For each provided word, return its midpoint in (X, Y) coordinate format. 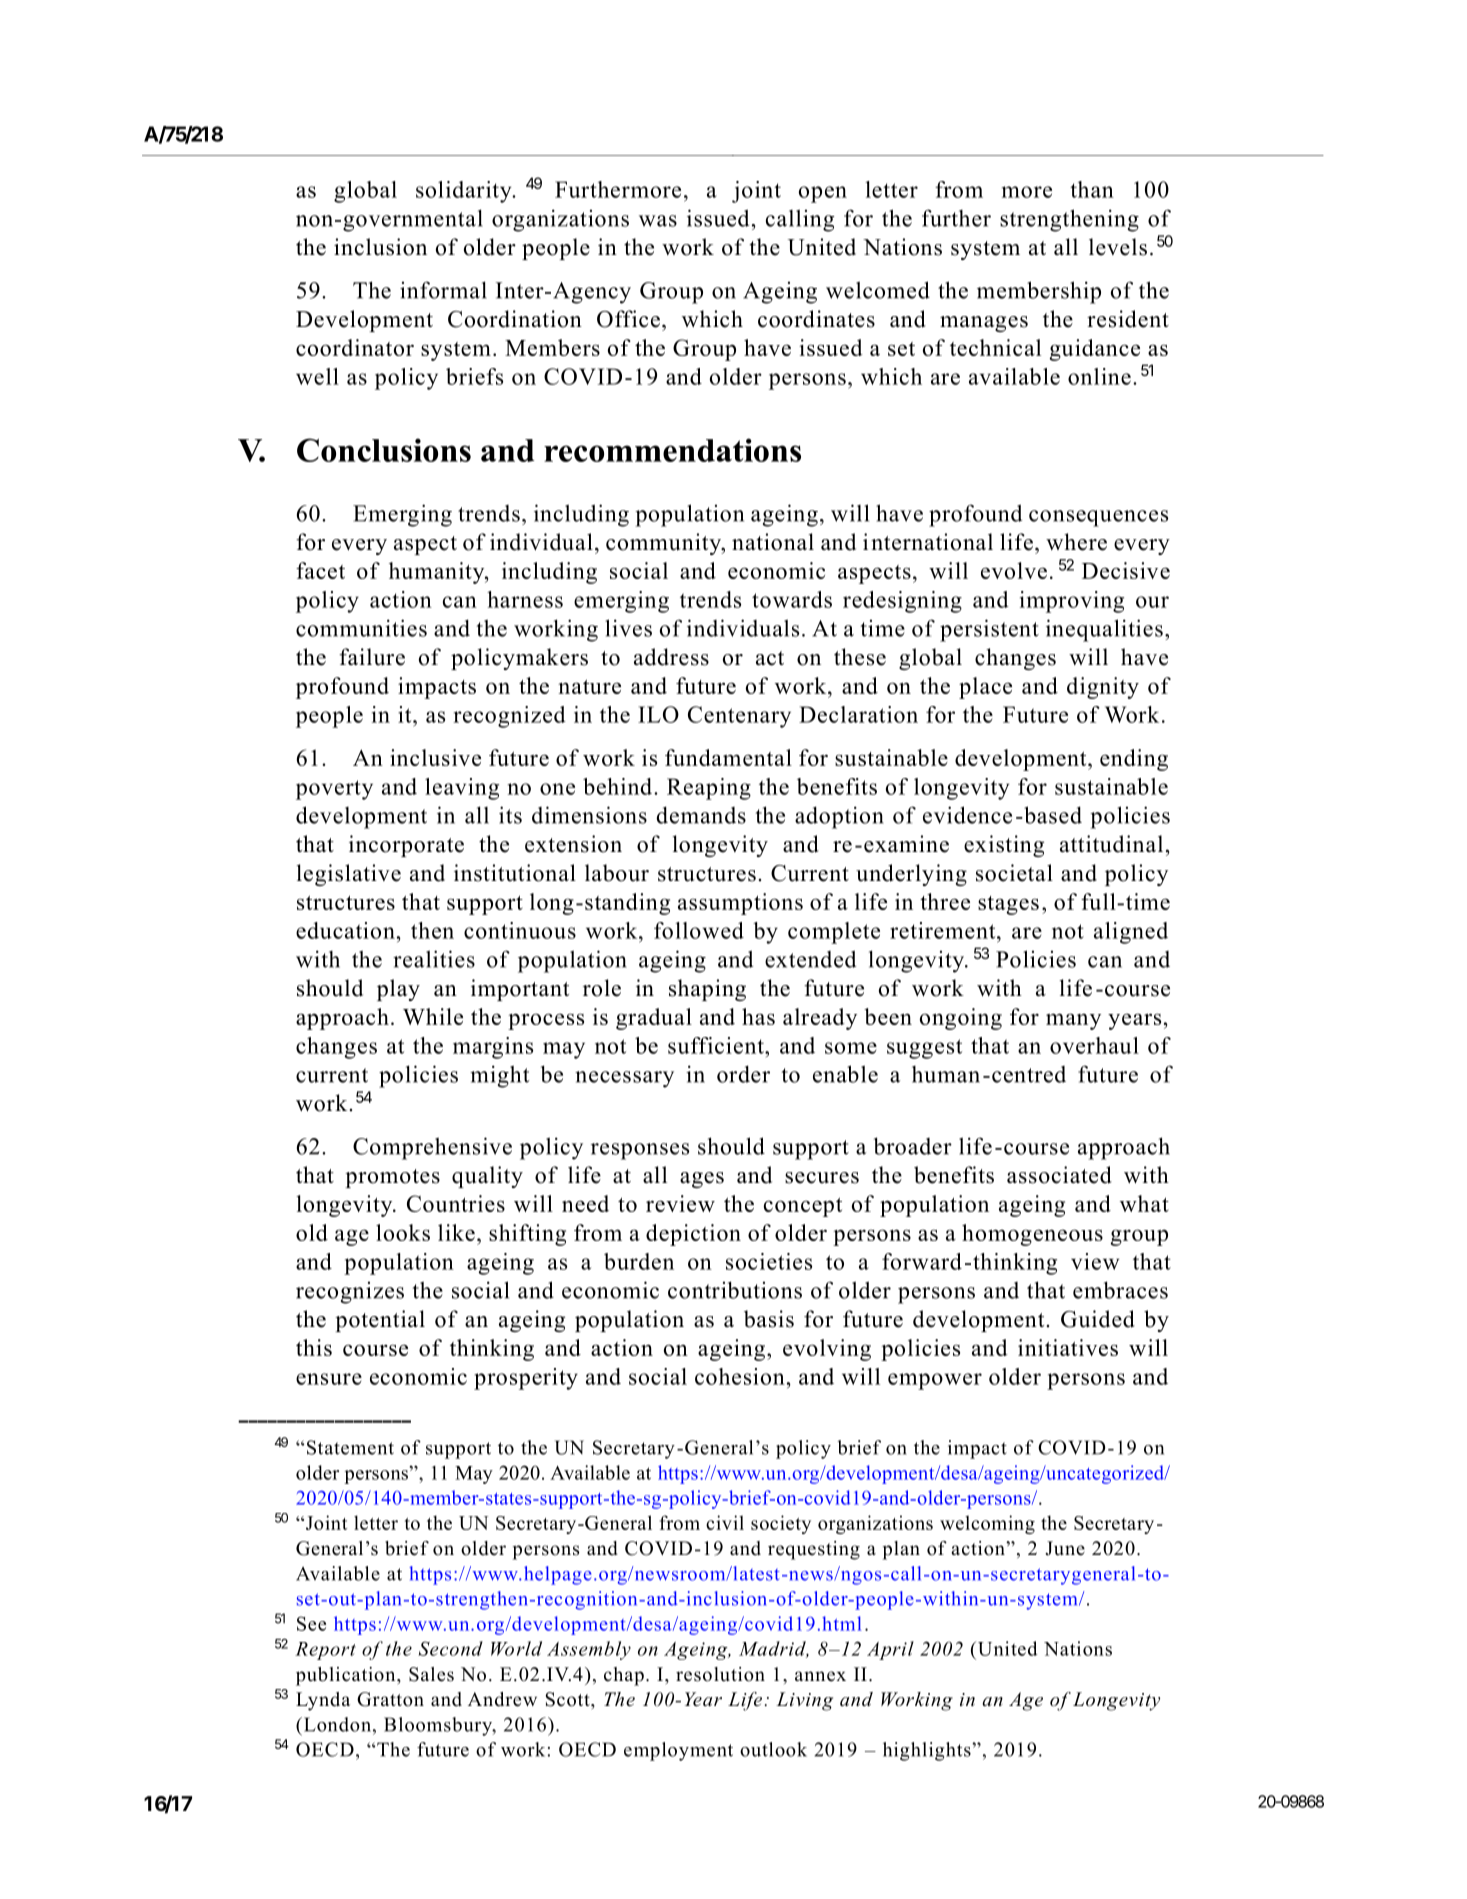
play (398, 990)
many (1073, 1021)
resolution (720, 1674)
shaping (707, 990)
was (658, 221)
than (1092, 189)
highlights (928, 1751)
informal (443, 290)
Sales (431, 1674)
